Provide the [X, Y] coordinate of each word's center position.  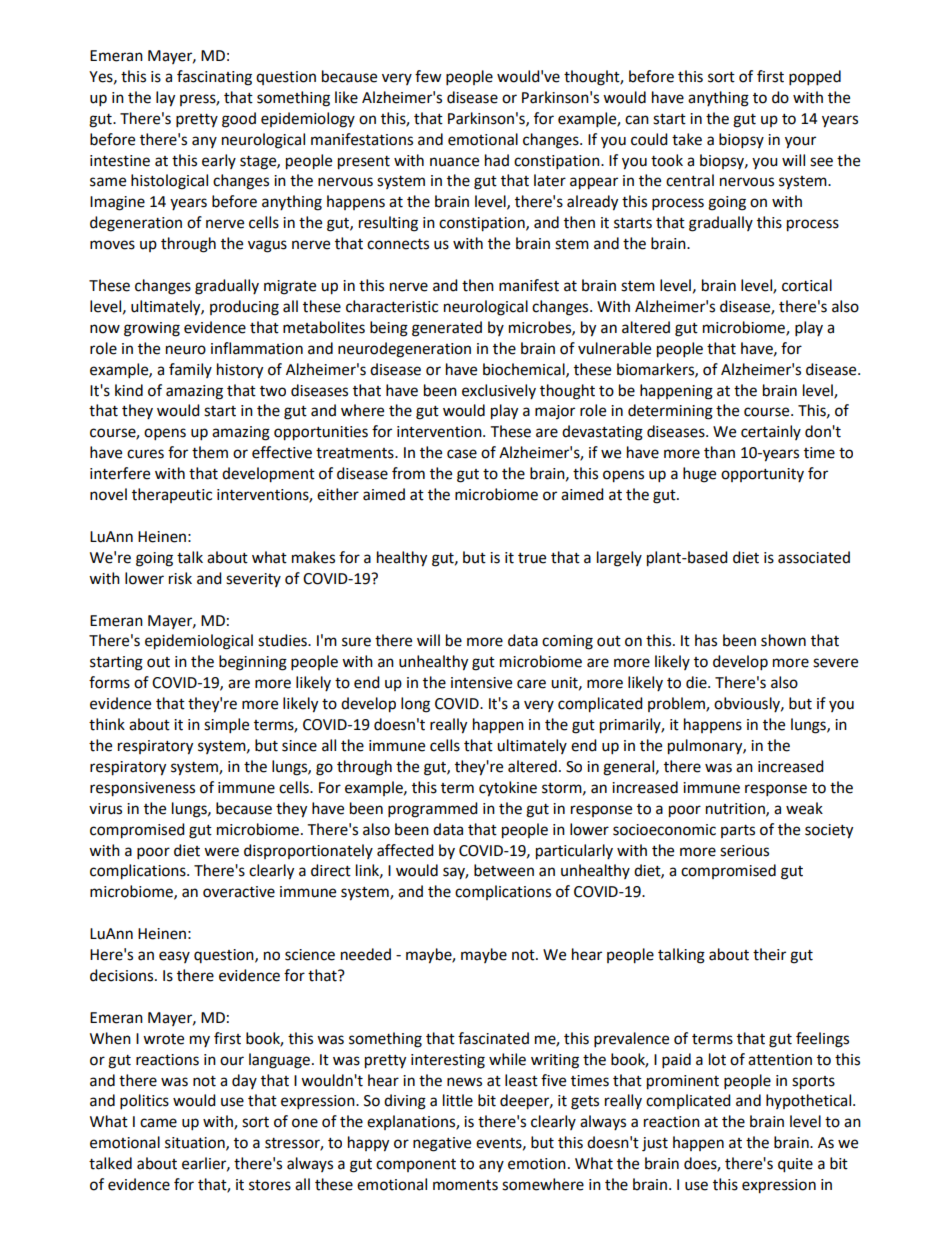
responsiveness [142, 789]
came [158, 1123]
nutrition [736, 809]
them [210, 452]
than [719, 452]
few [428, 76]
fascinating [214, 78]
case [462, 454]
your [800, 142]
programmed [433, 810]
